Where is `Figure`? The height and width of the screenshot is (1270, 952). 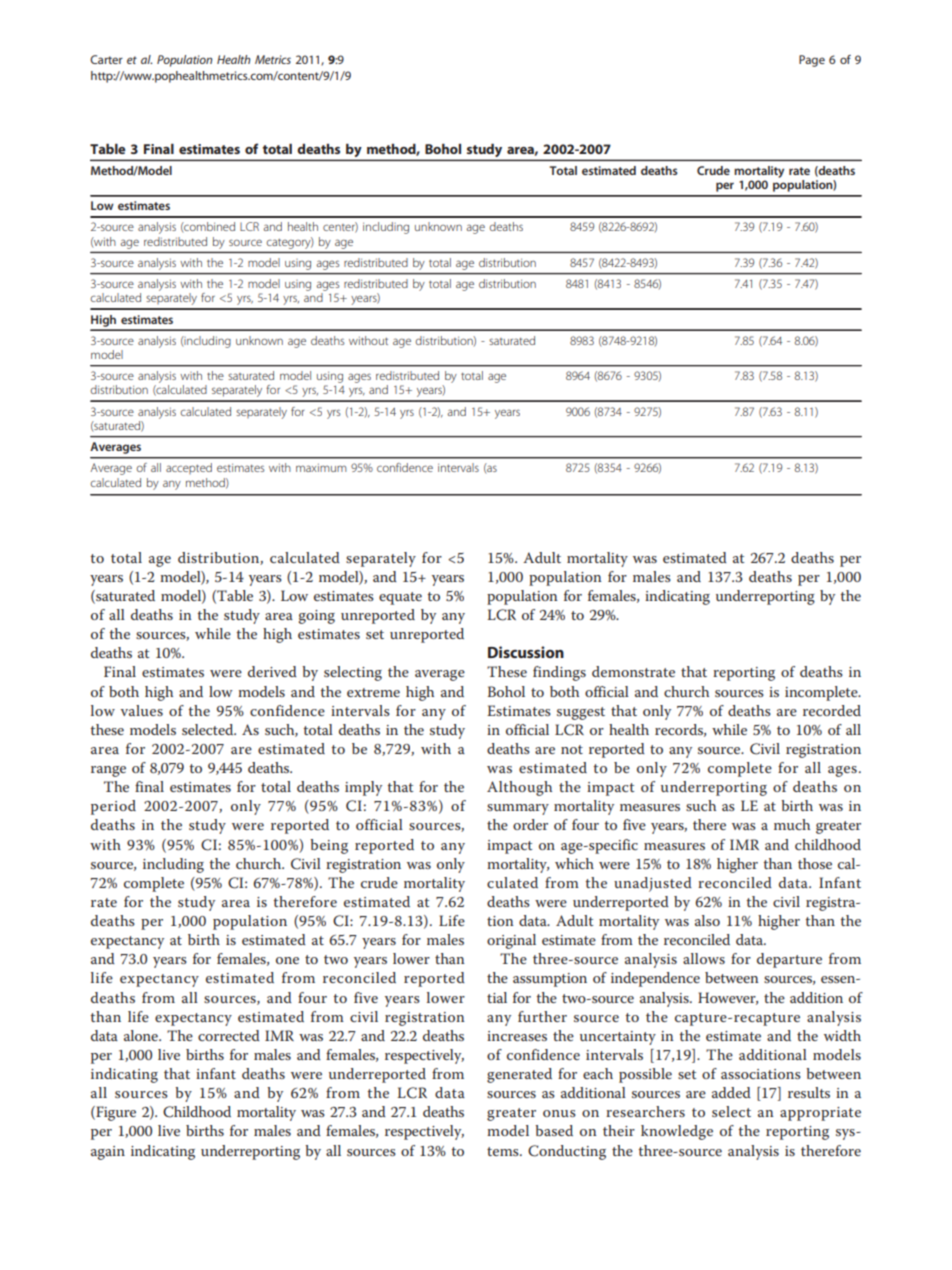
Figure is located at coordinates (115, 1113).
